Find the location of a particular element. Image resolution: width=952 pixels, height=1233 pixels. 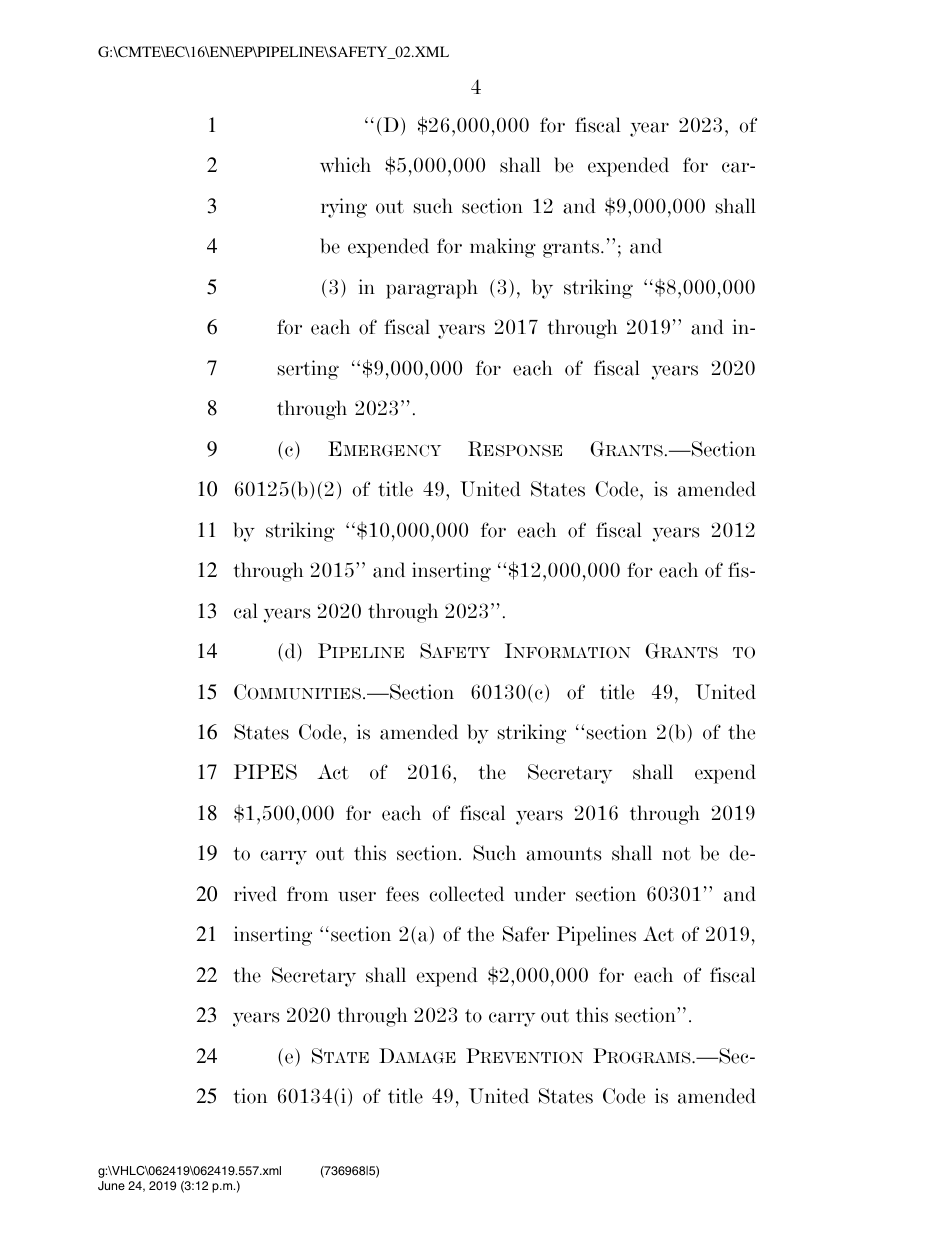

PIPES is located at coordinates (265, 772).
